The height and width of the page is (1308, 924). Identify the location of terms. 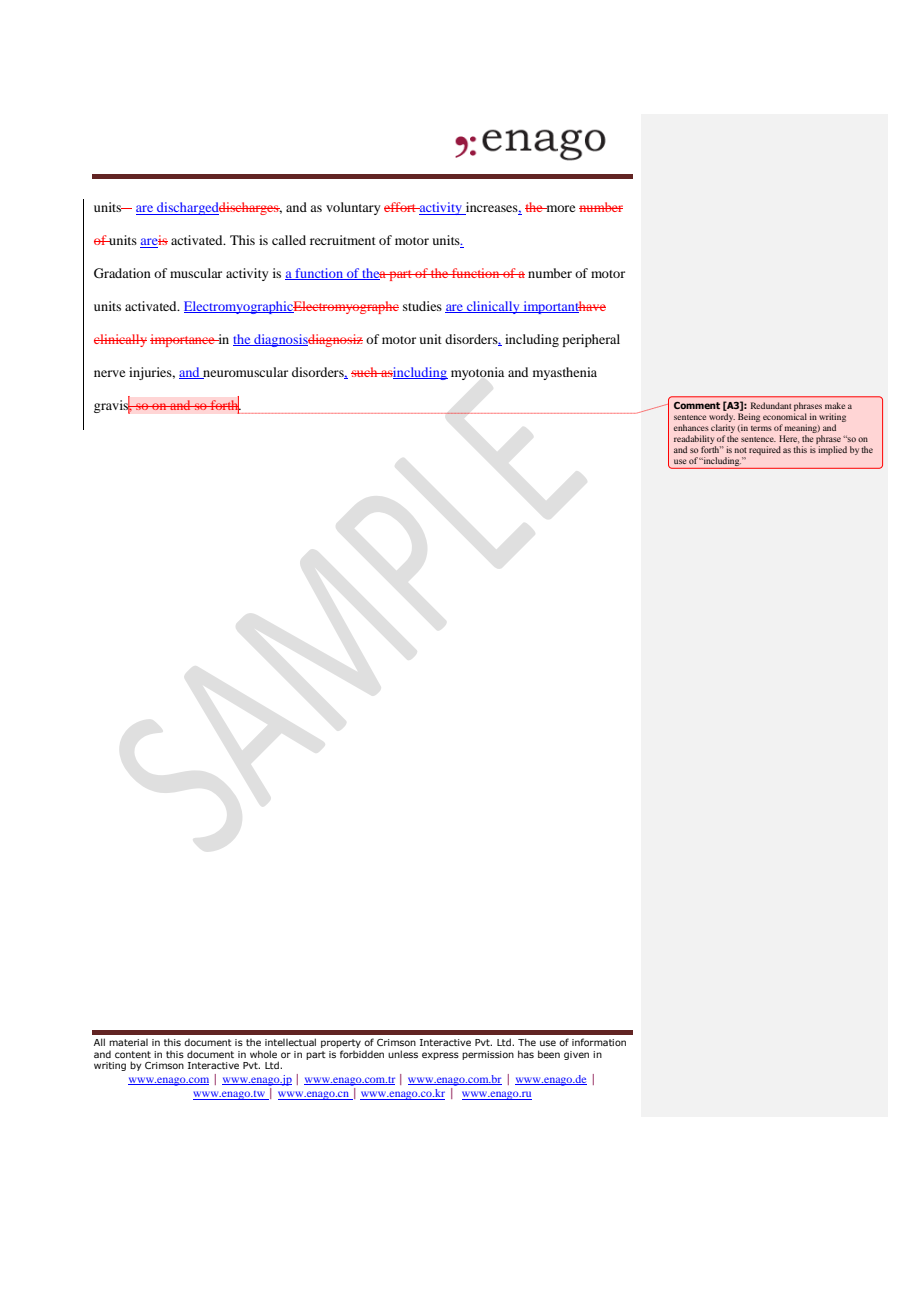
(761, 428).
